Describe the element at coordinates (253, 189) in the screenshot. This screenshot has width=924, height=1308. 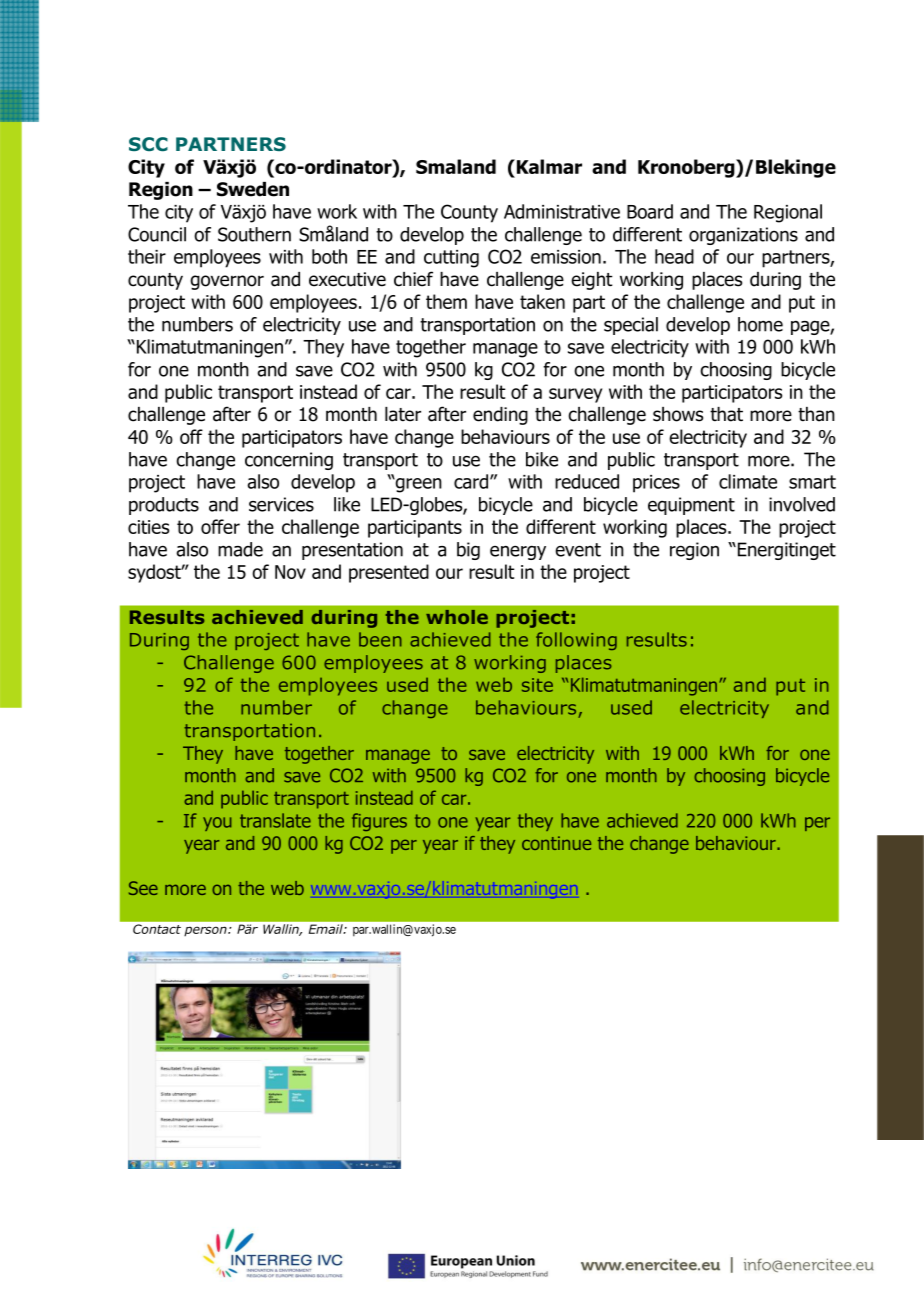
I see `Sweden` at that location.
